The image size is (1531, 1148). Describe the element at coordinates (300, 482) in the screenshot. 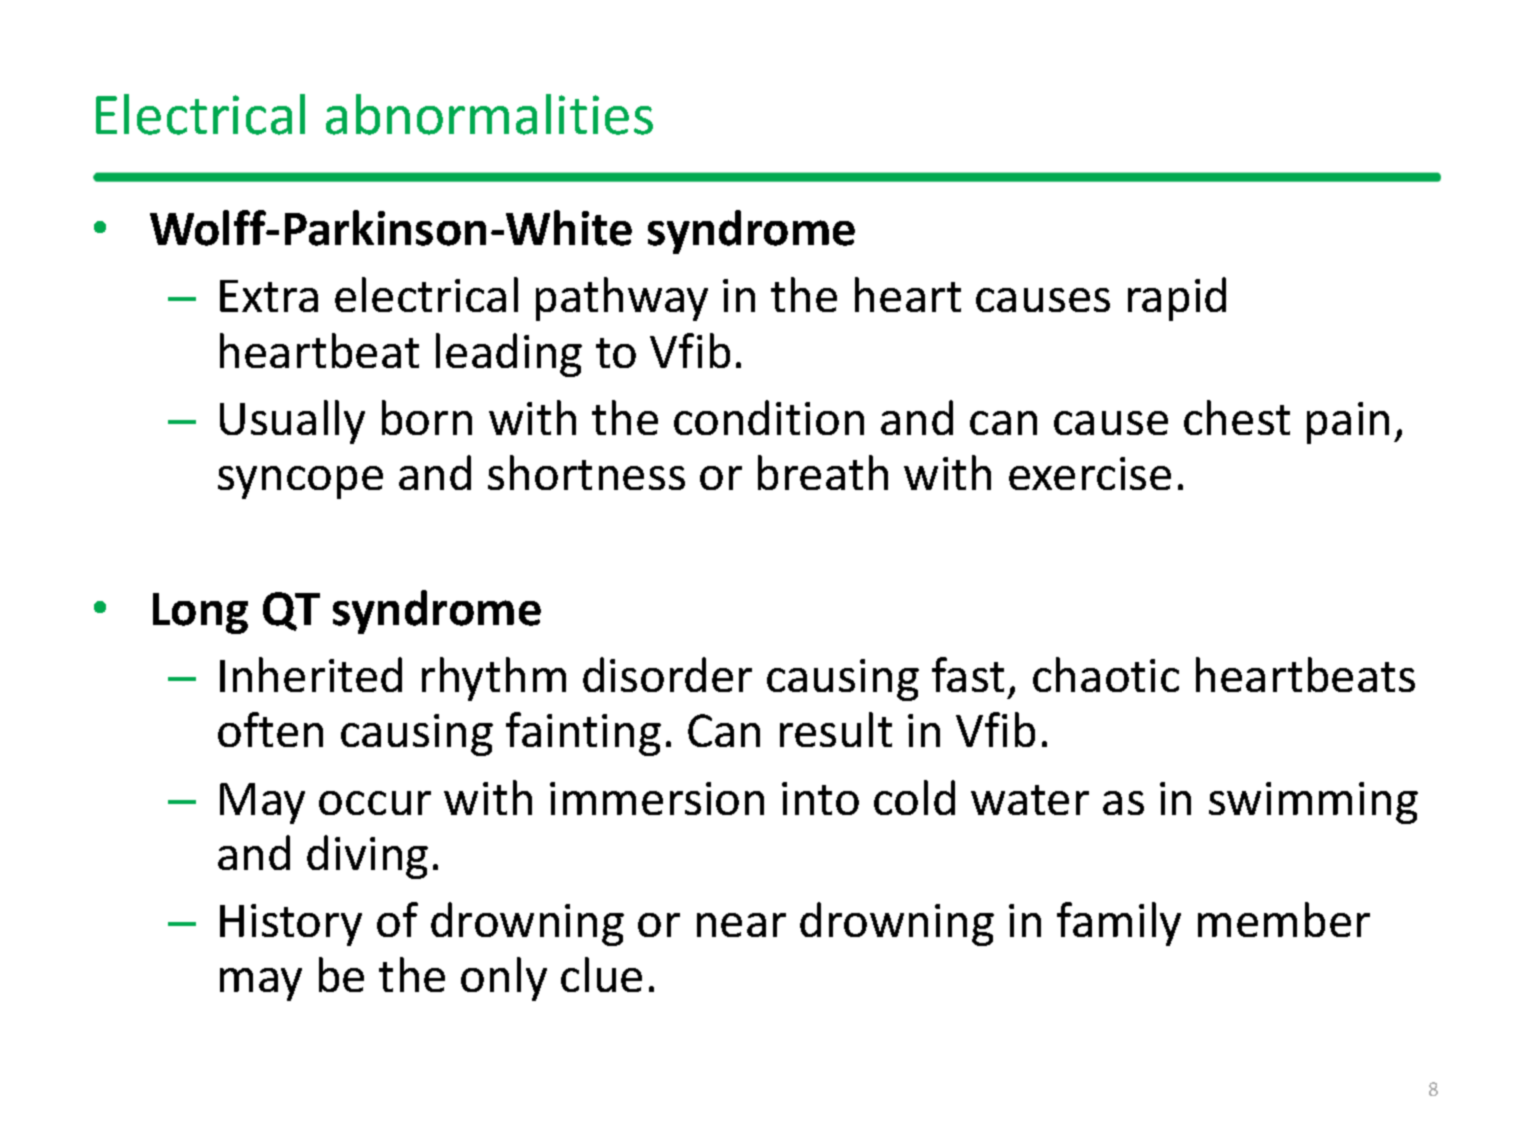

I see `syncope` at that location.
